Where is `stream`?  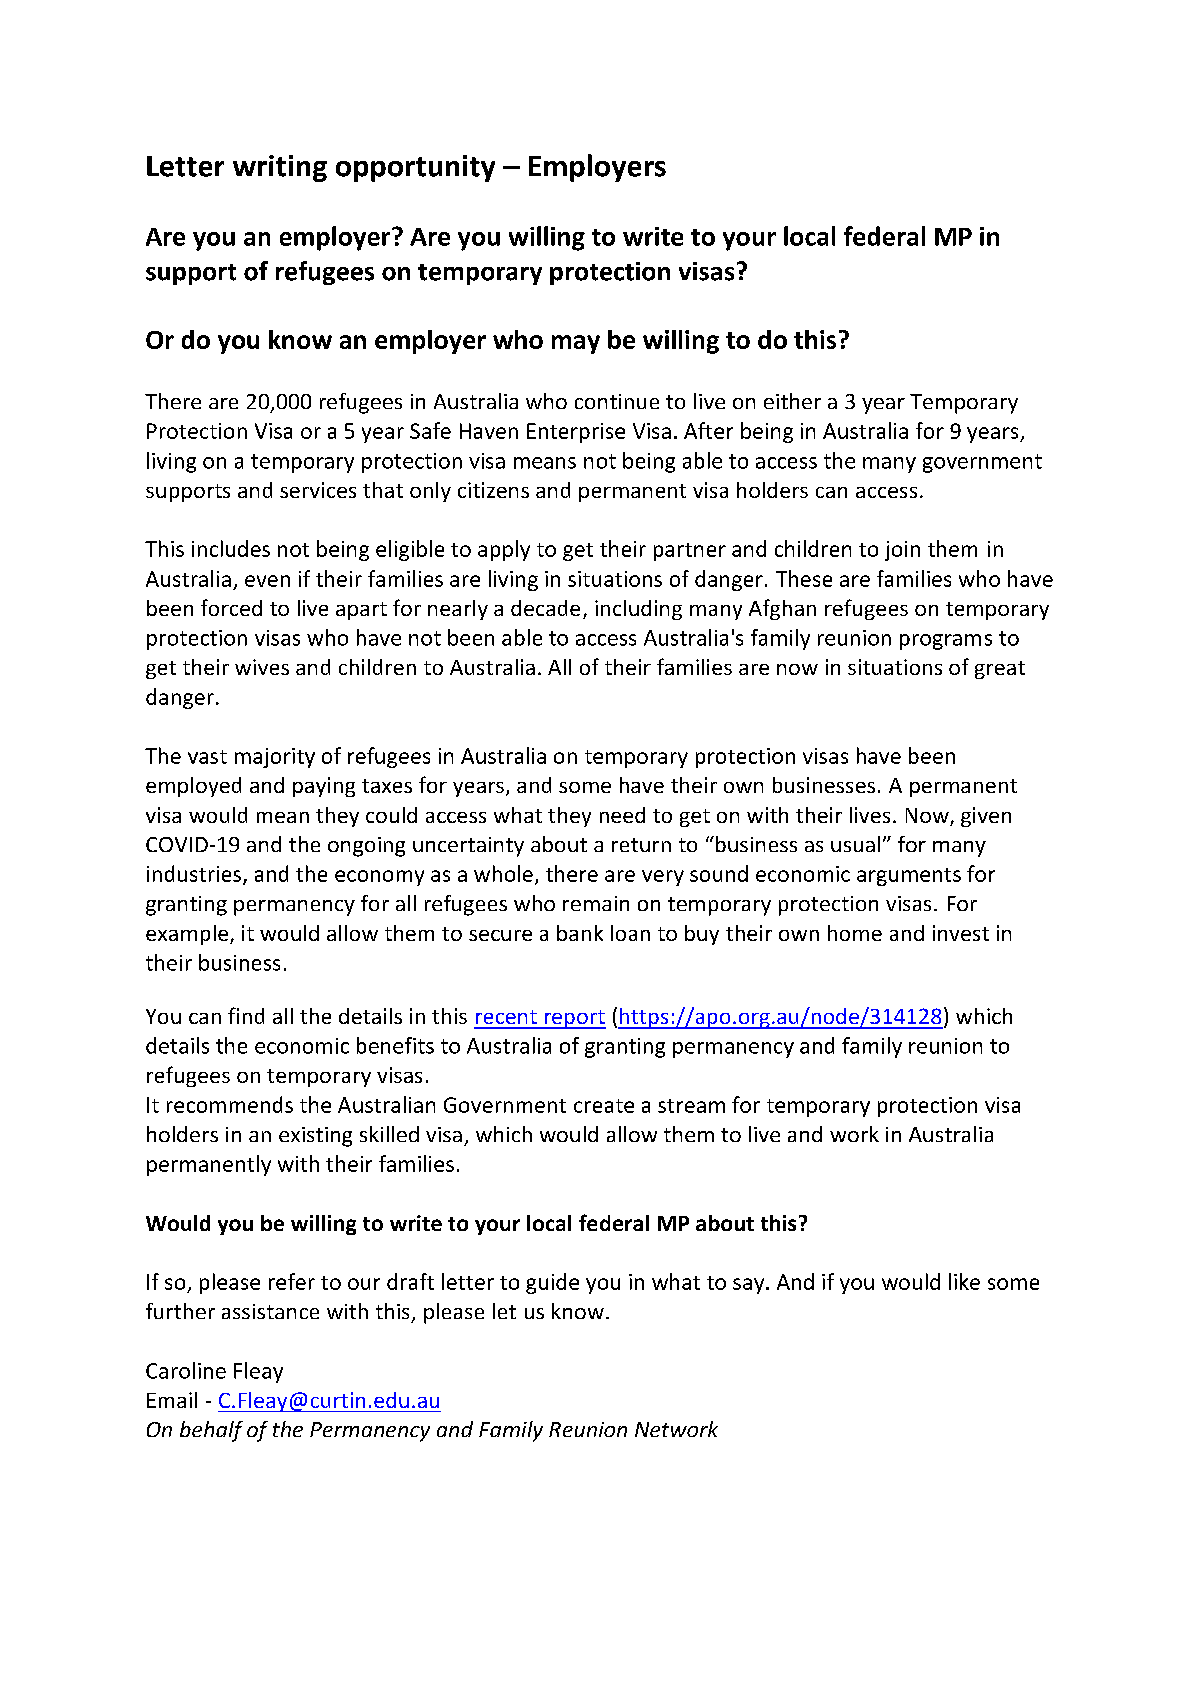
stream is located at coordinates (691, 1106).
